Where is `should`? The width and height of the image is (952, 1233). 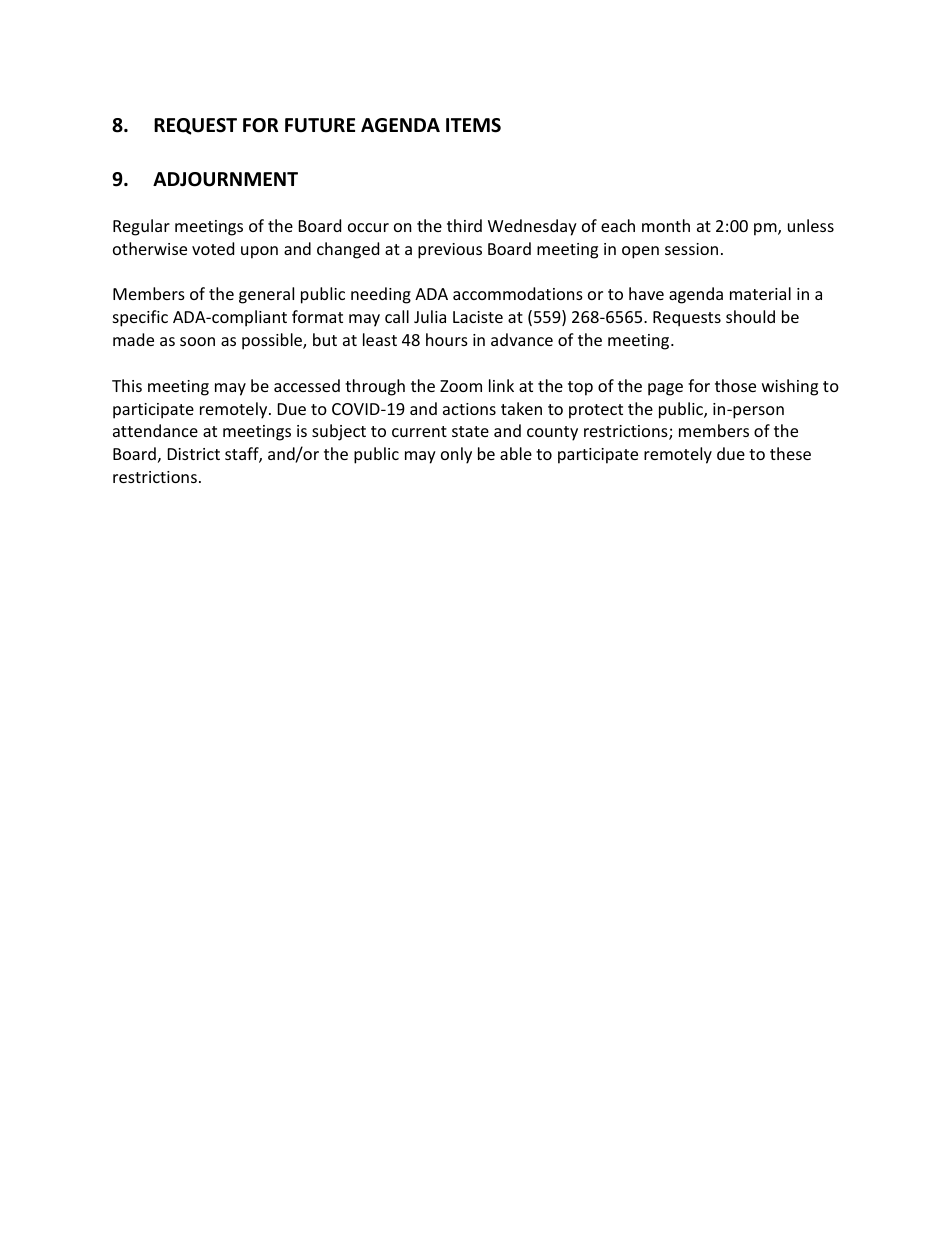
should is located at coordinates (750, 316).
